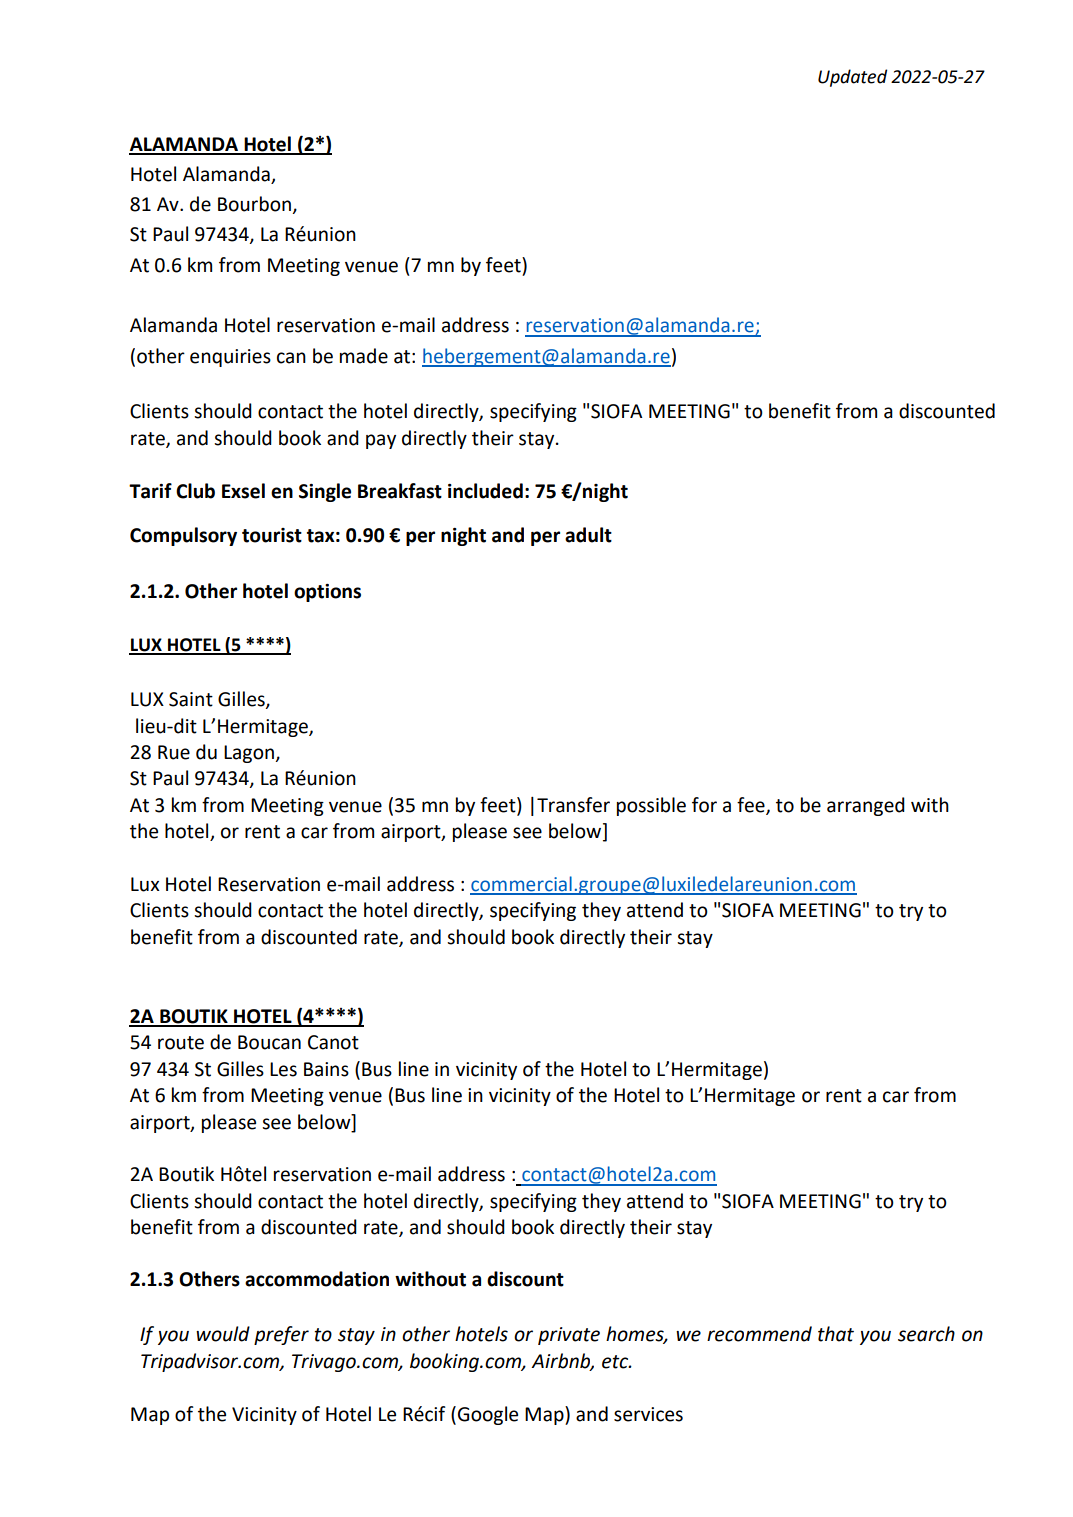  What do you see at coordinates (866, 806) in the page?
I see `arranged` at bounding box center [866, 806].
